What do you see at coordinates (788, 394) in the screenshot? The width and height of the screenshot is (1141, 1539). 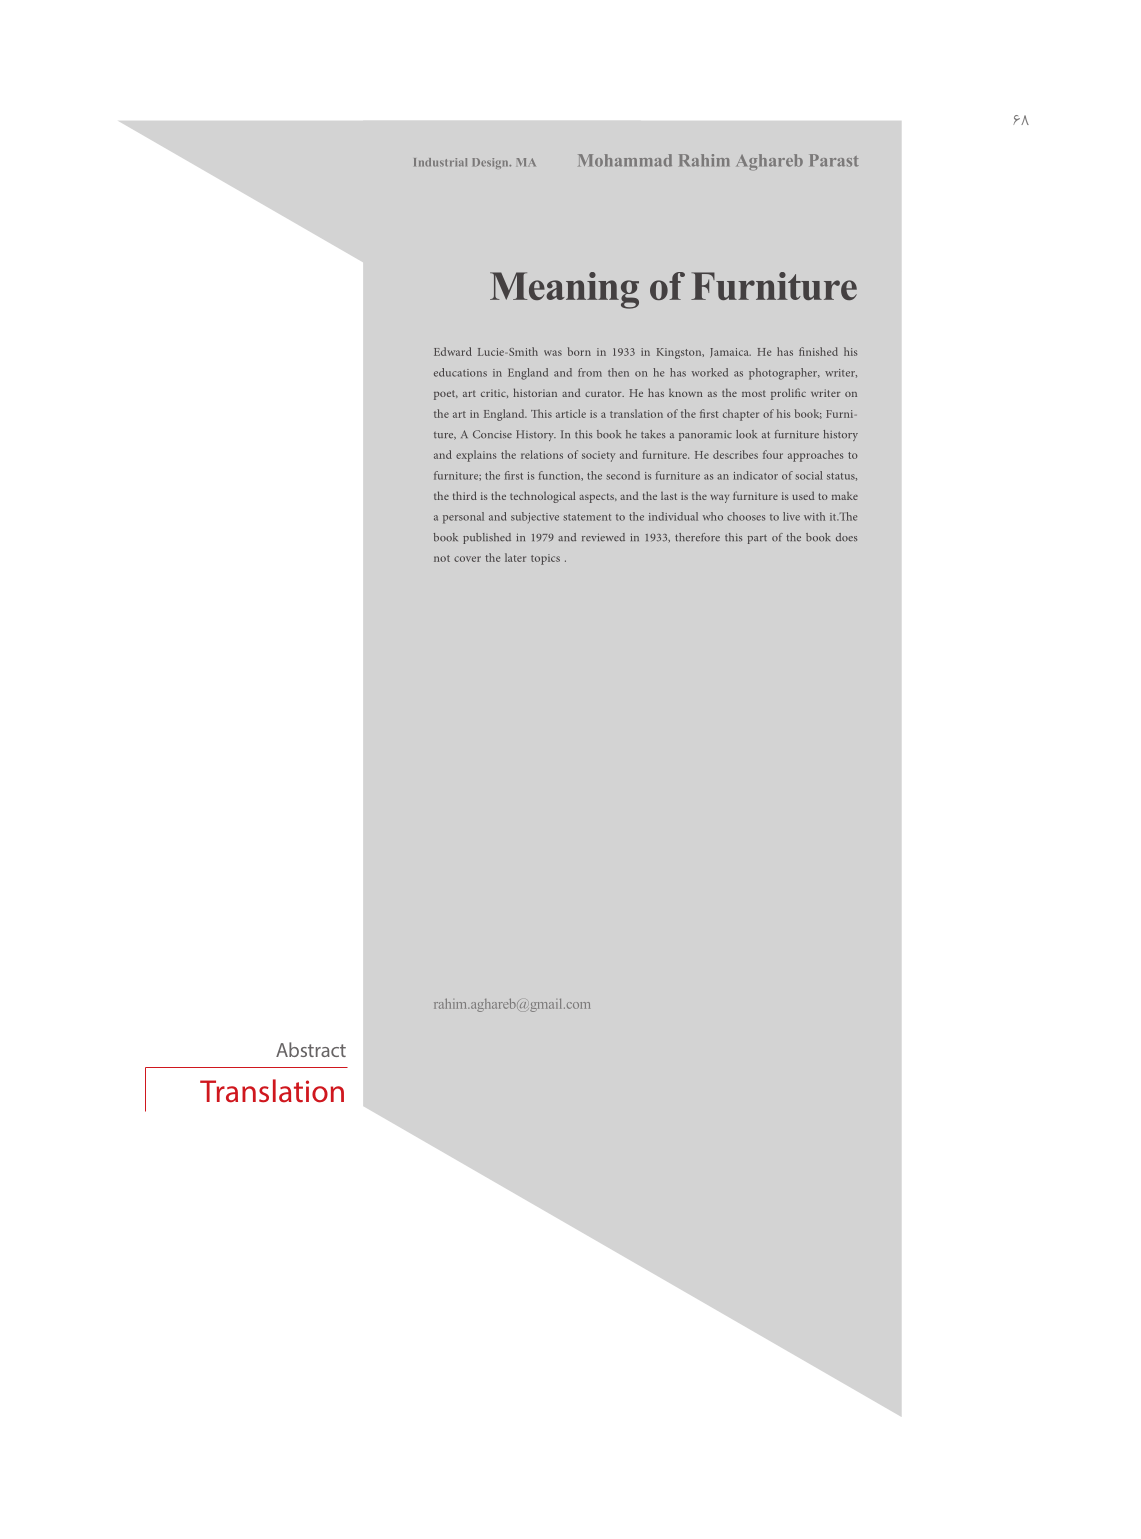 I see `prolific` at bounding box center [788, 394].
